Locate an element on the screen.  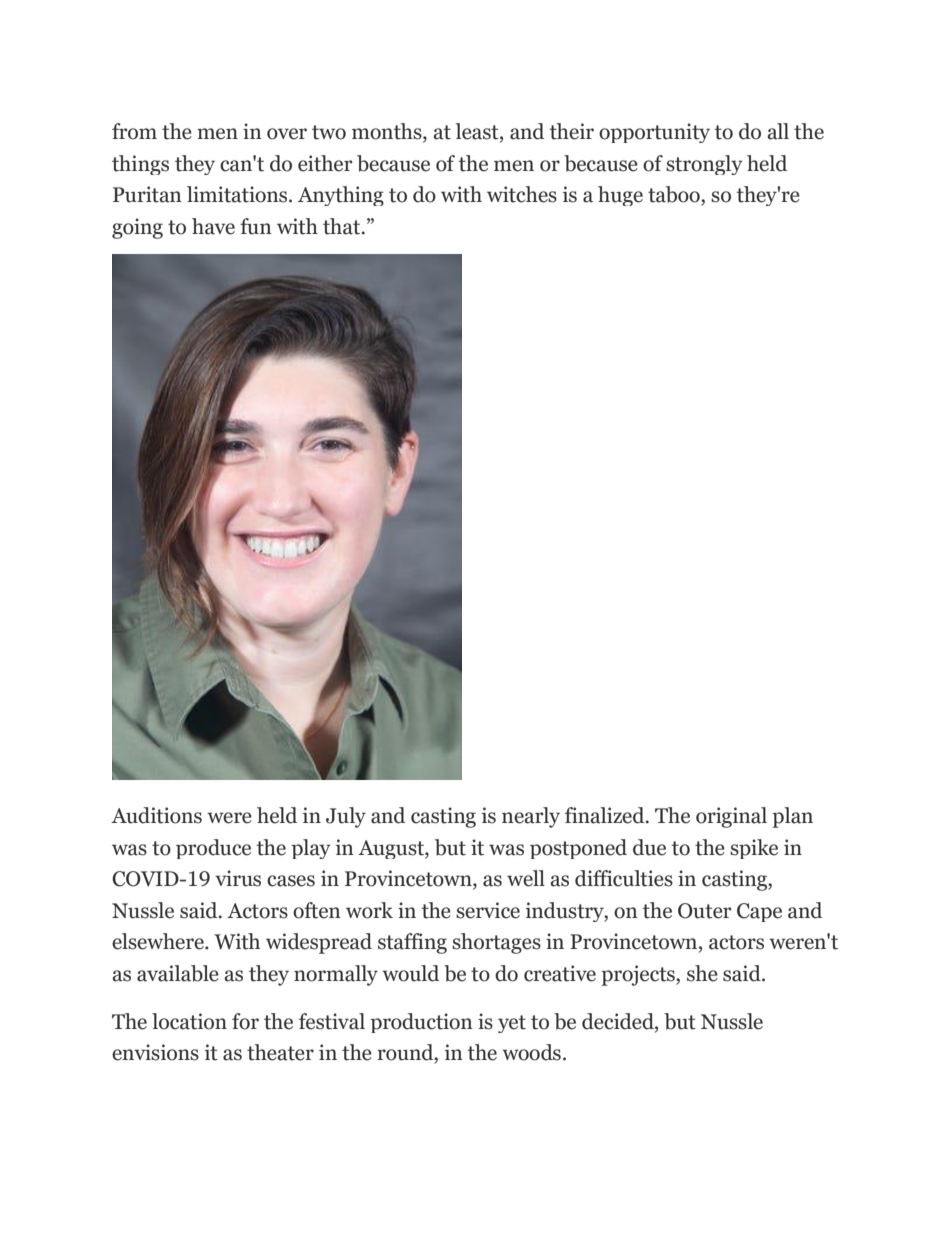
original is located at coordinates (731, 817).
